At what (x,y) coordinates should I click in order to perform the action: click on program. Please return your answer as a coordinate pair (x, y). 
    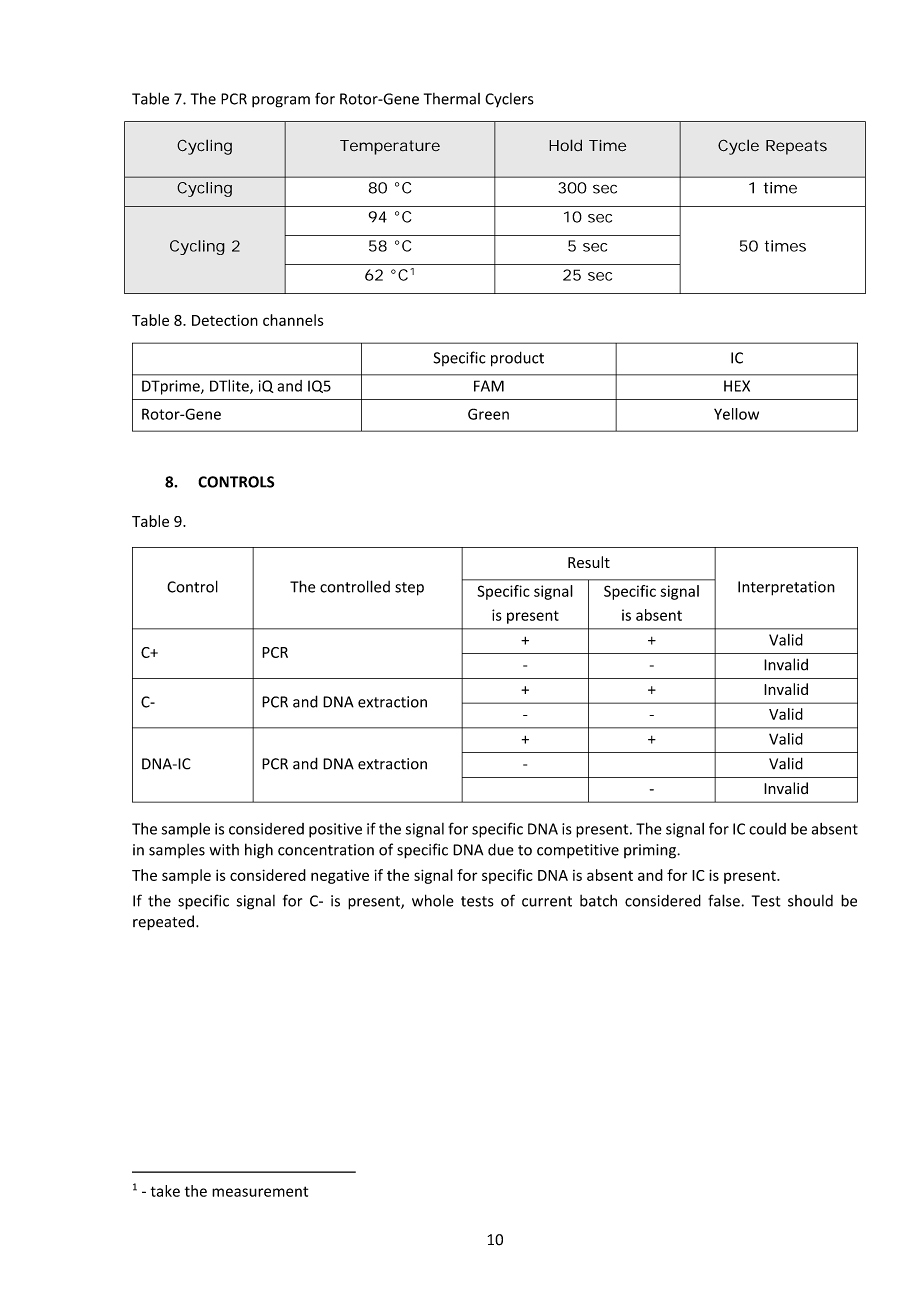
    Looking at the image, I should click on (281, 102).
